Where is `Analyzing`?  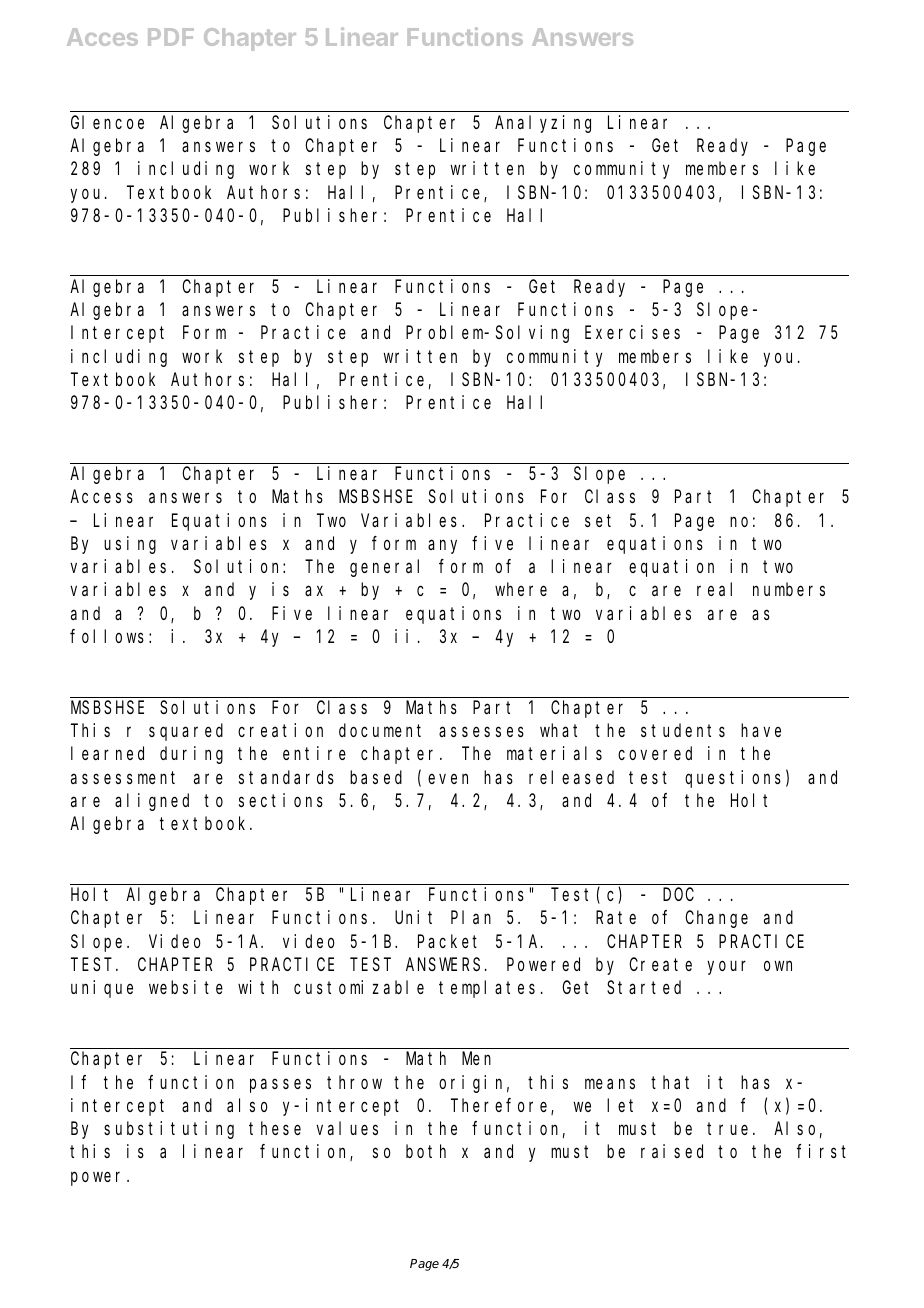
Analyzing is located at coordinates (543, 124).
